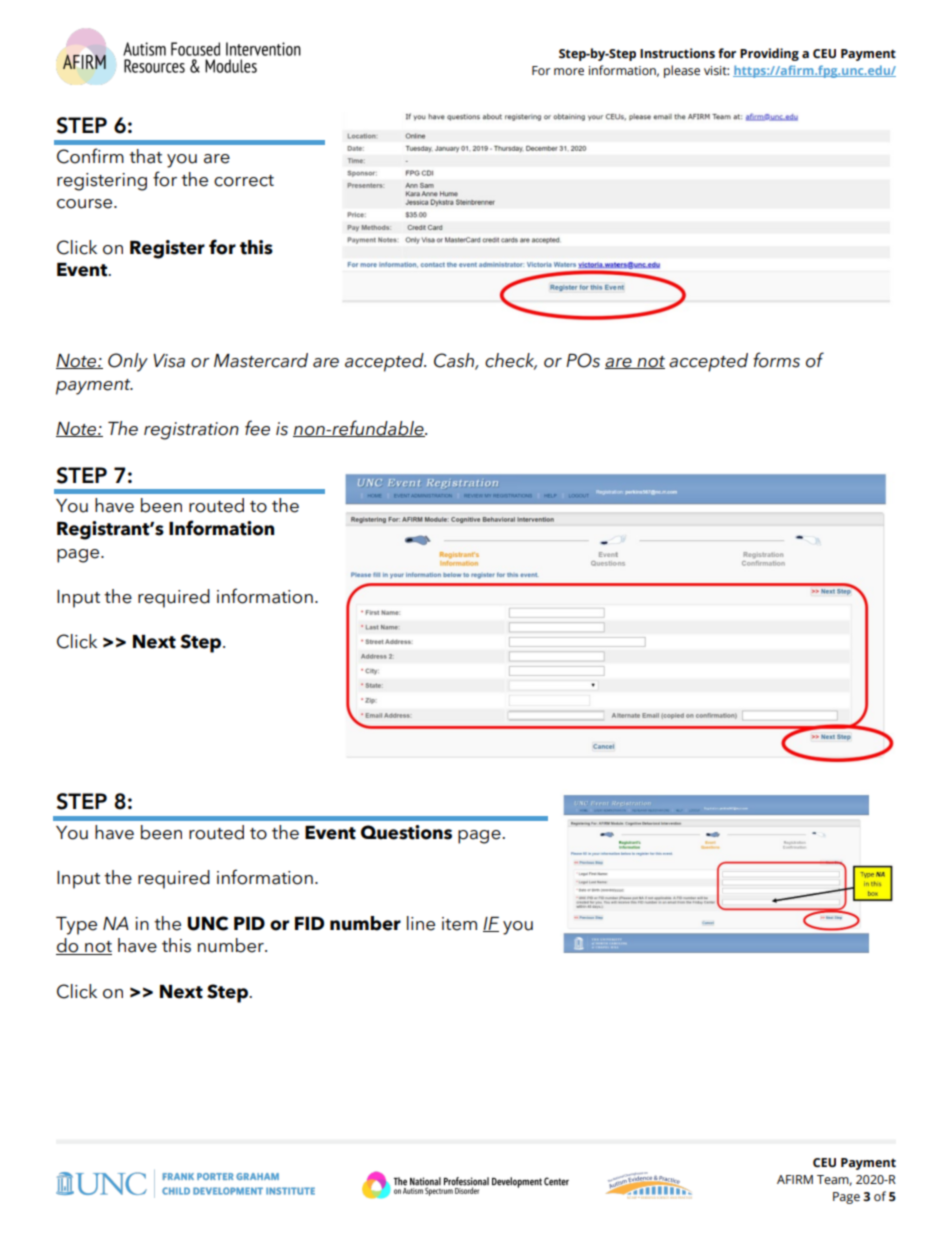 The image size is (952, 1233). Describe the element at coordinates (569, 72) in the screenshot. I see `more` at that location.
